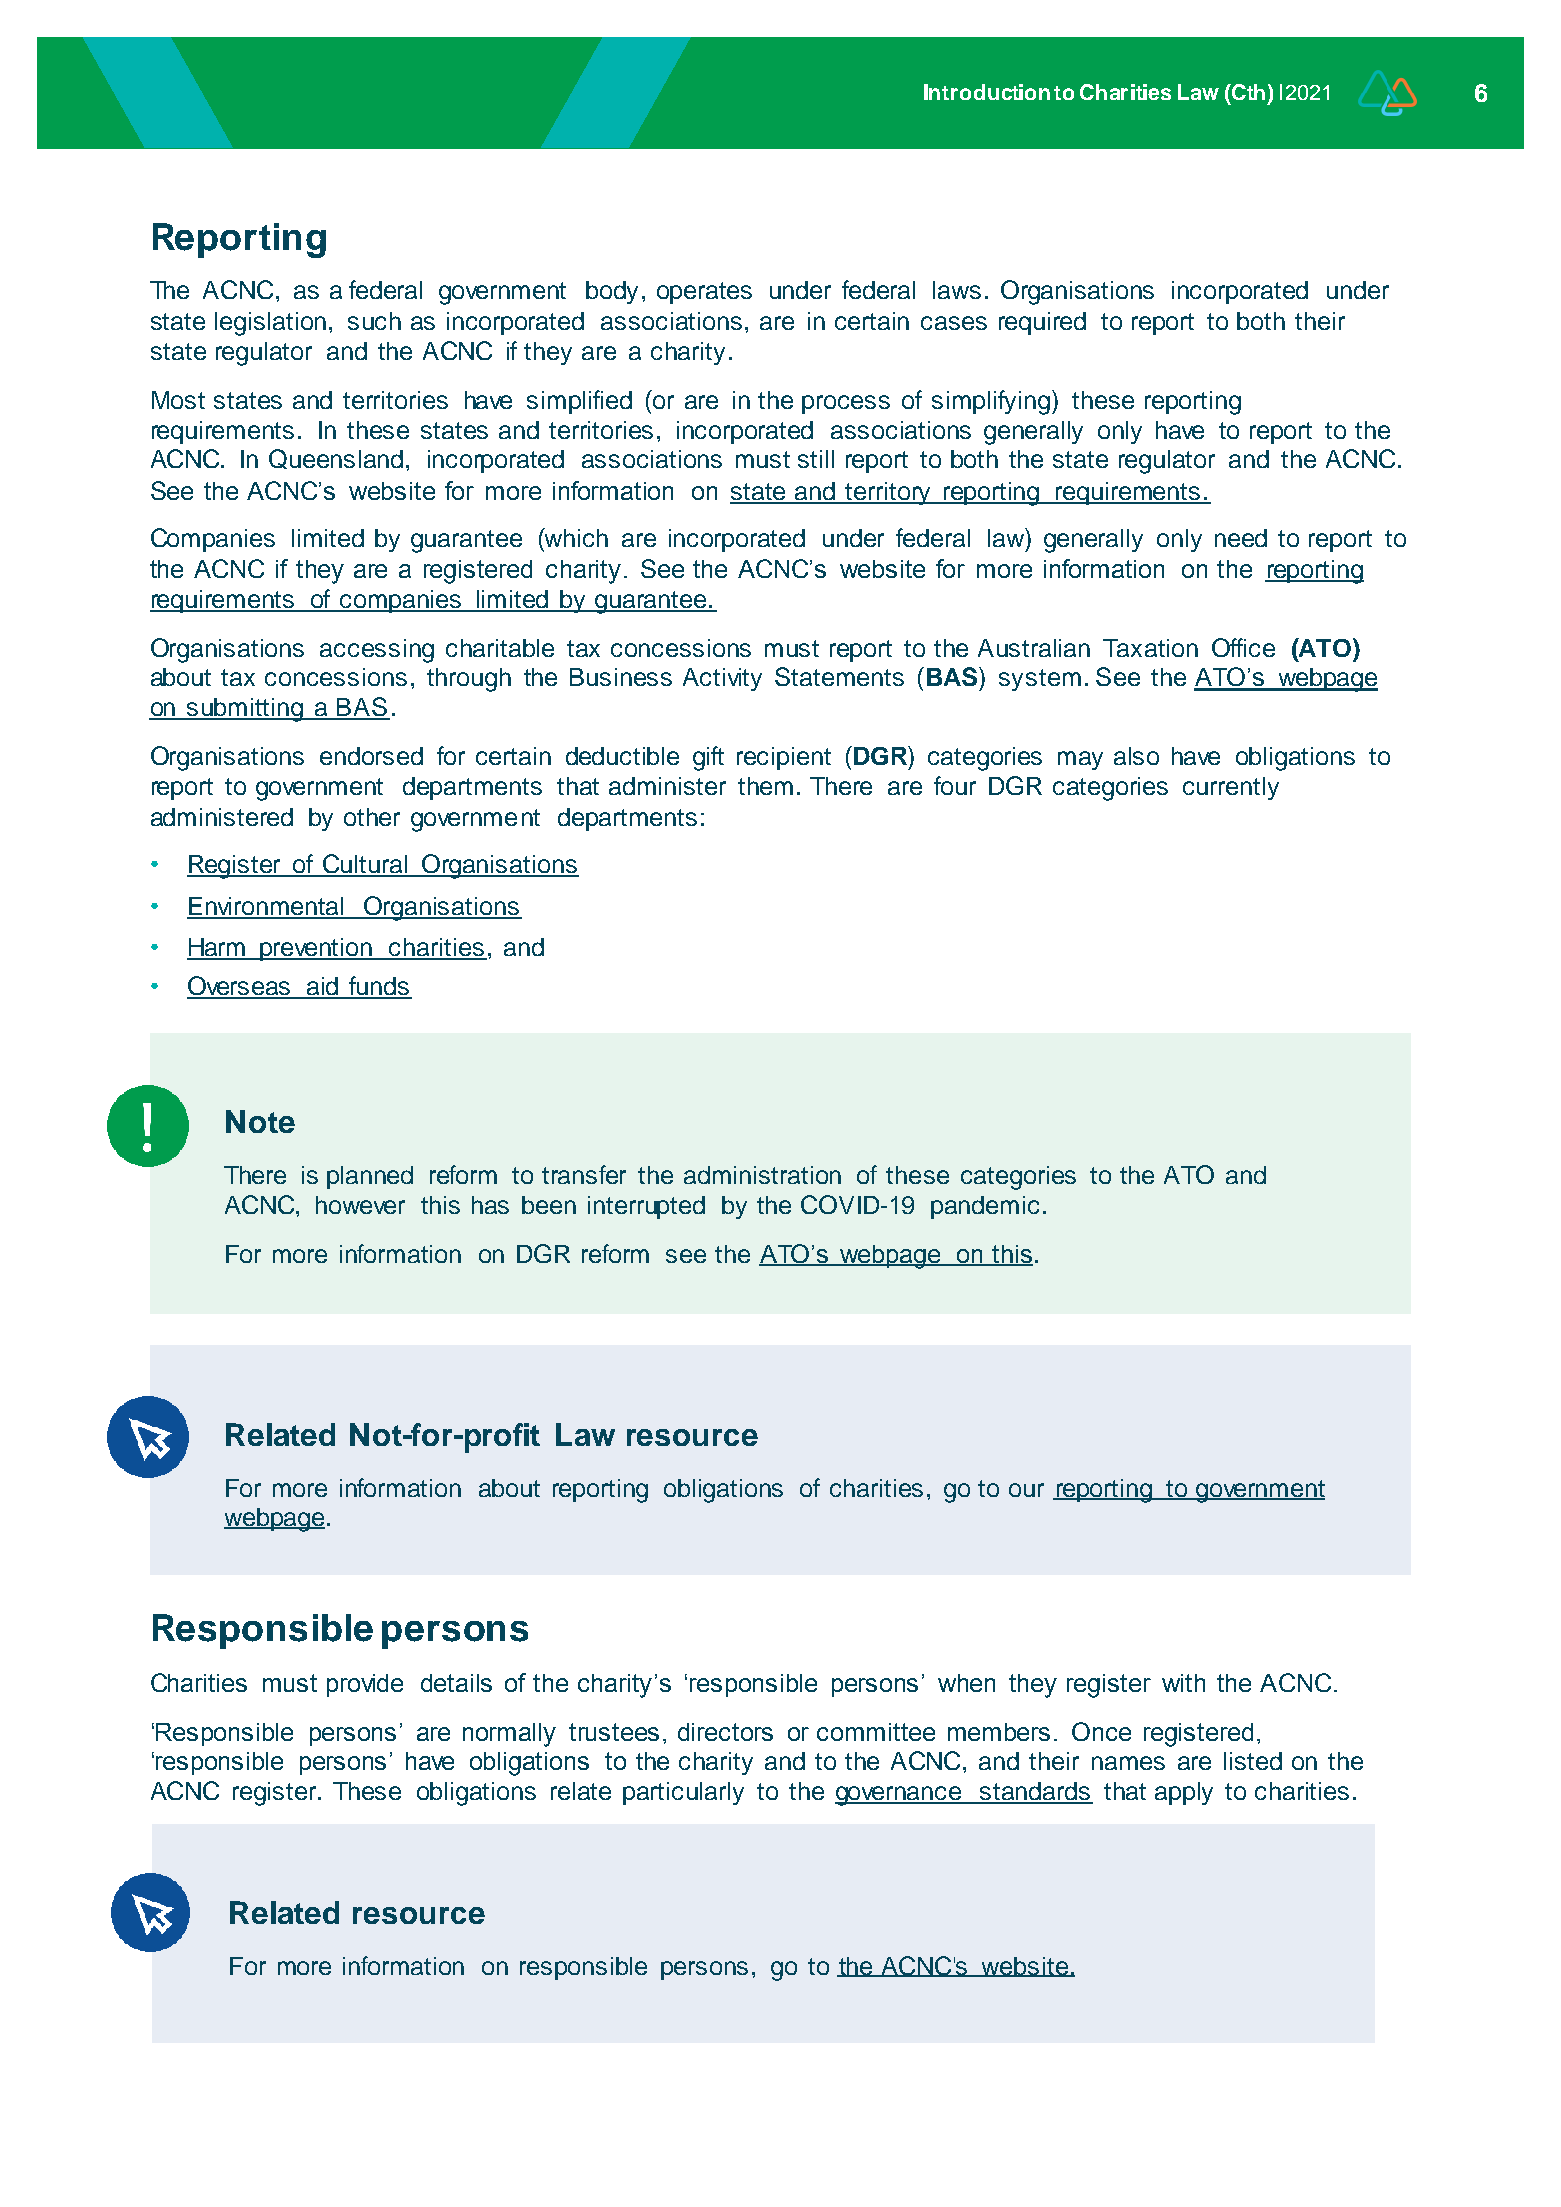  What do you see at coordinates (765, 786) in the page?
I see `them` at bounding box center [765, 786].
